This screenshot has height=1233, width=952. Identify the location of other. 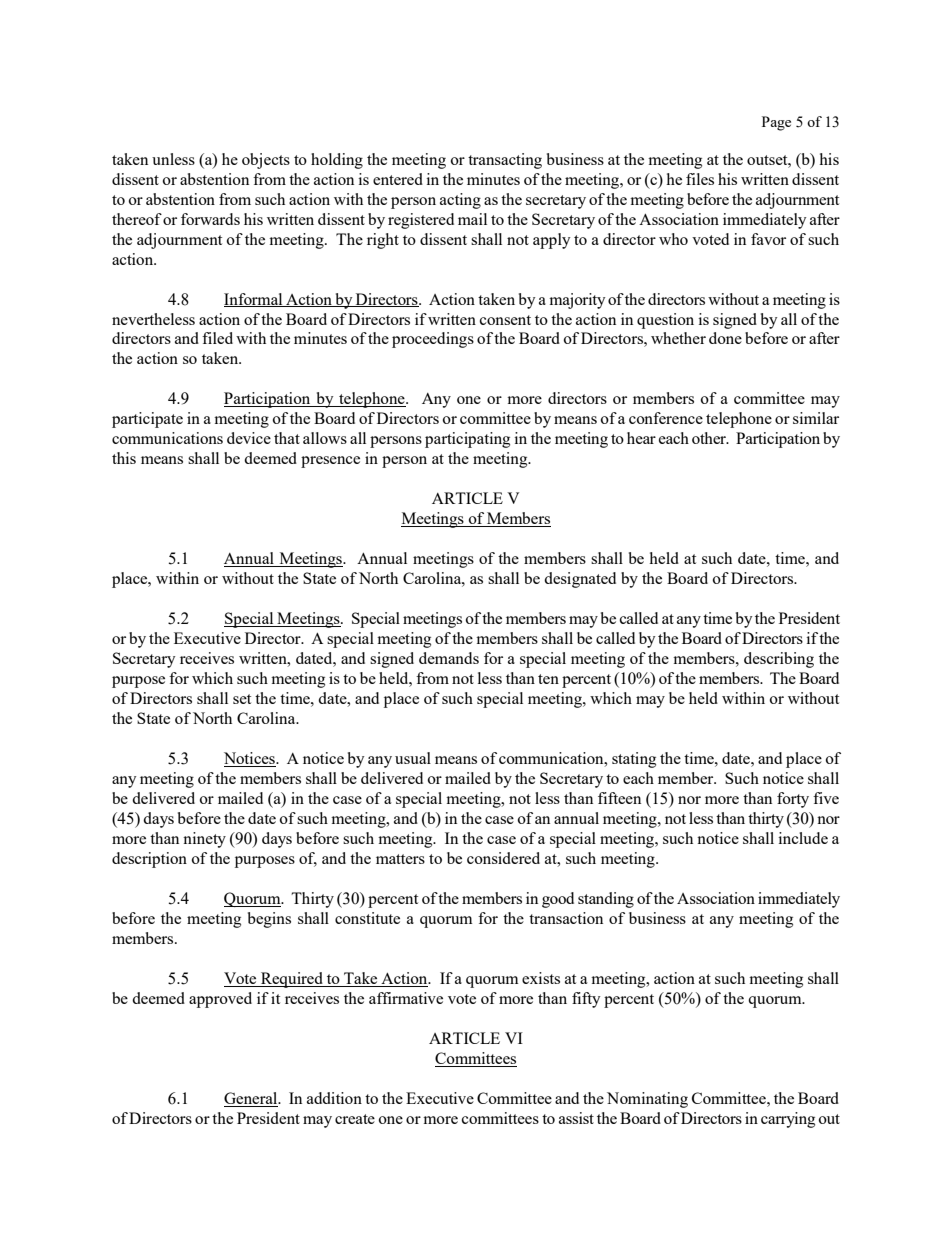
(710, 438).
